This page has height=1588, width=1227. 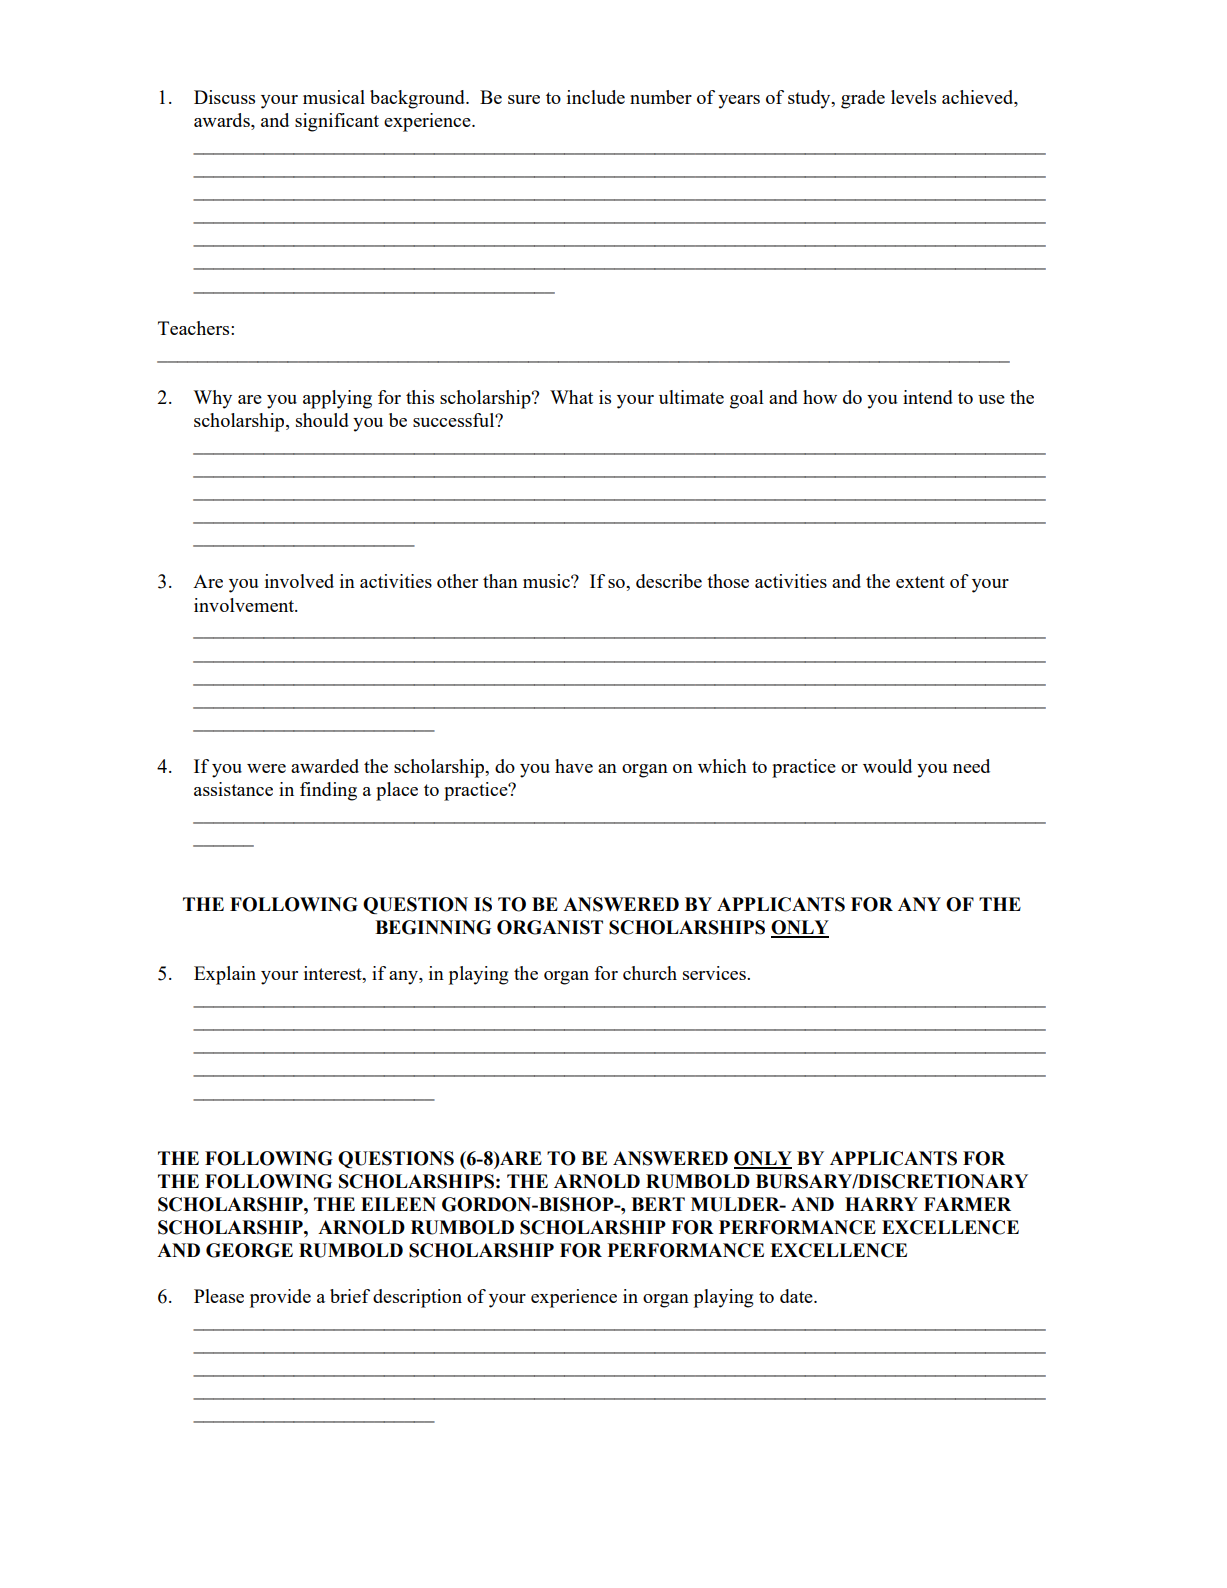 What do you see at coordinates (920, 582) in the page?
I see `extent` at bounding box center [920, 582].
